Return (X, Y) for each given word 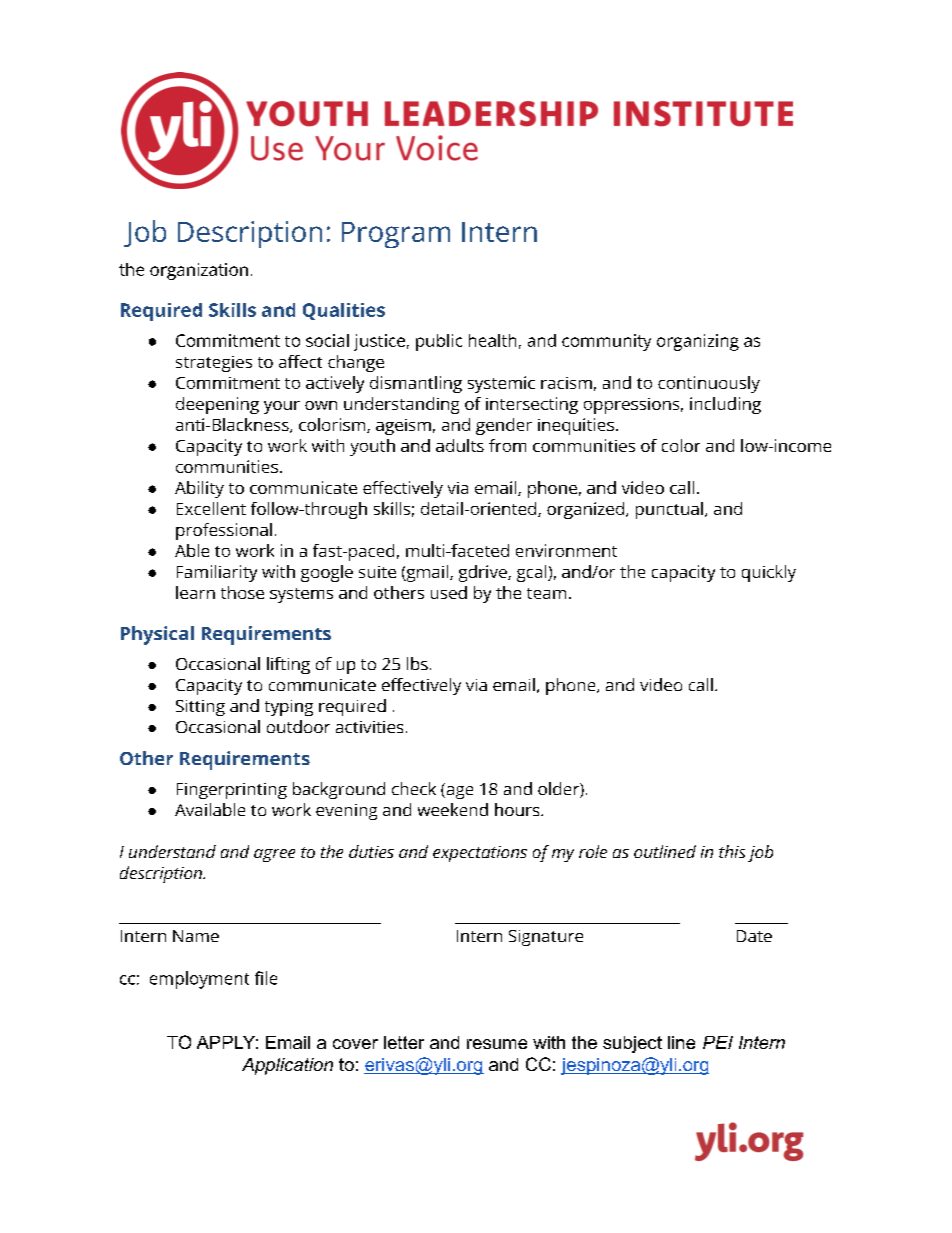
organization (199, 271)
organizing (698, 342)
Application (287, 1066)
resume (497, 1044)
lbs (417, 663)
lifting (288, 665)
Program (396, 235)
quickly (769, 573)
